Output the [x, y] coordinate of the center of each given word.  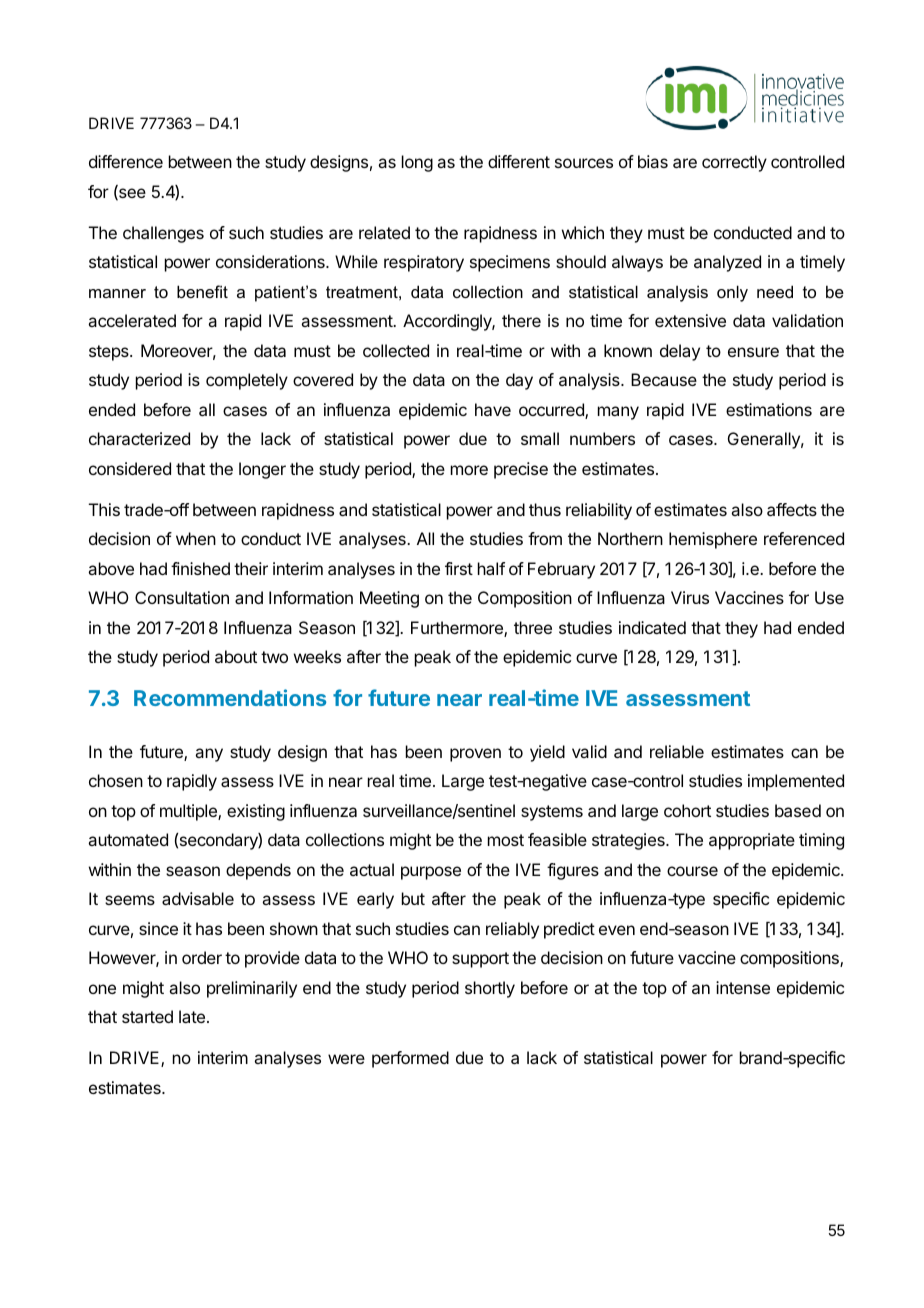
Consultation [182, 597]
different [519, 161]
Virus [690, 597]
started [147, 1016]
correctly [734, 163]
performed [410, 1059]
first [459, 568]
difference [126, 161]
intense [743, 987]
